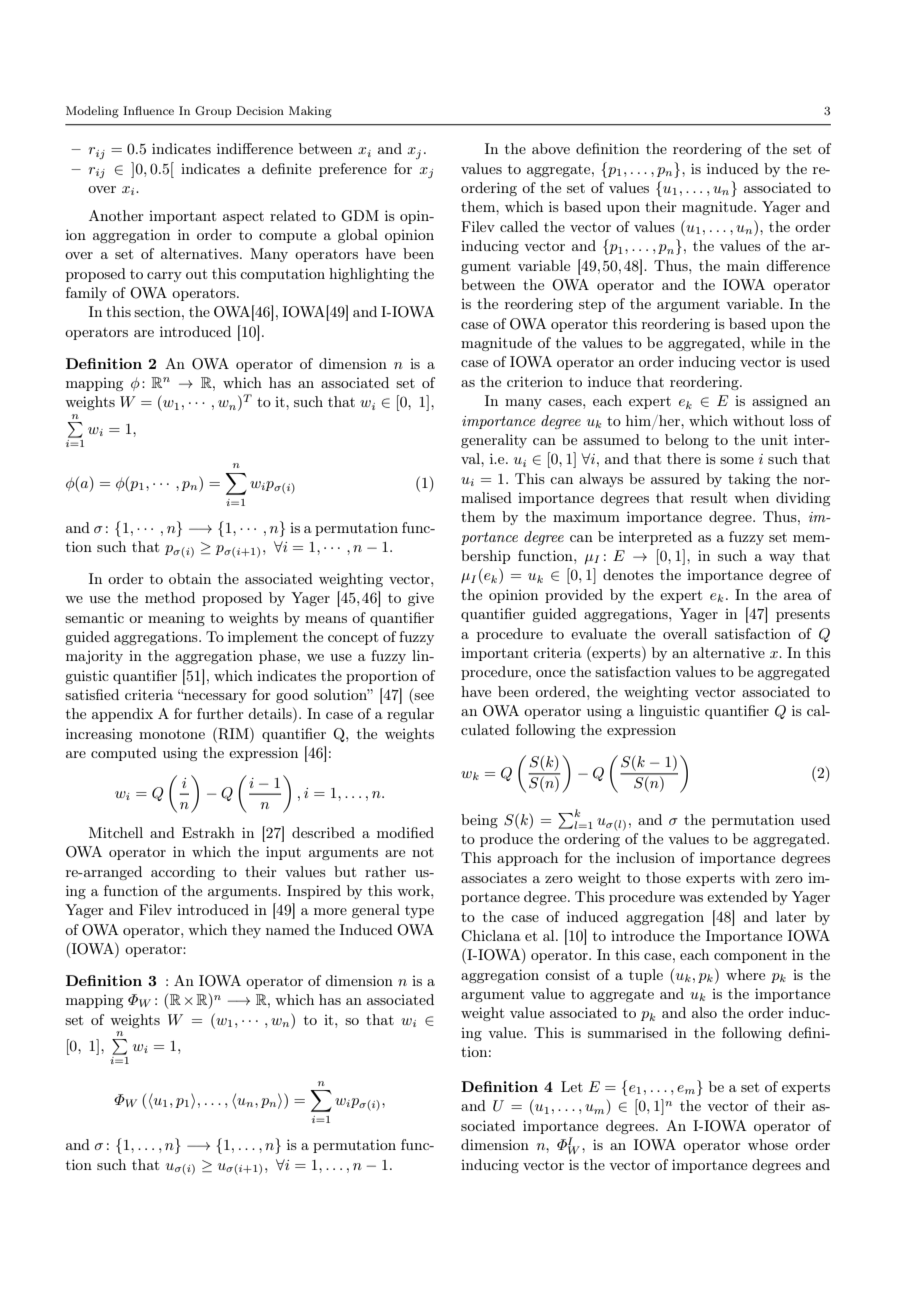  What do you see at coordinates (148, 110) in the image?
I see `Influence` at bounding box center [148, 110].
